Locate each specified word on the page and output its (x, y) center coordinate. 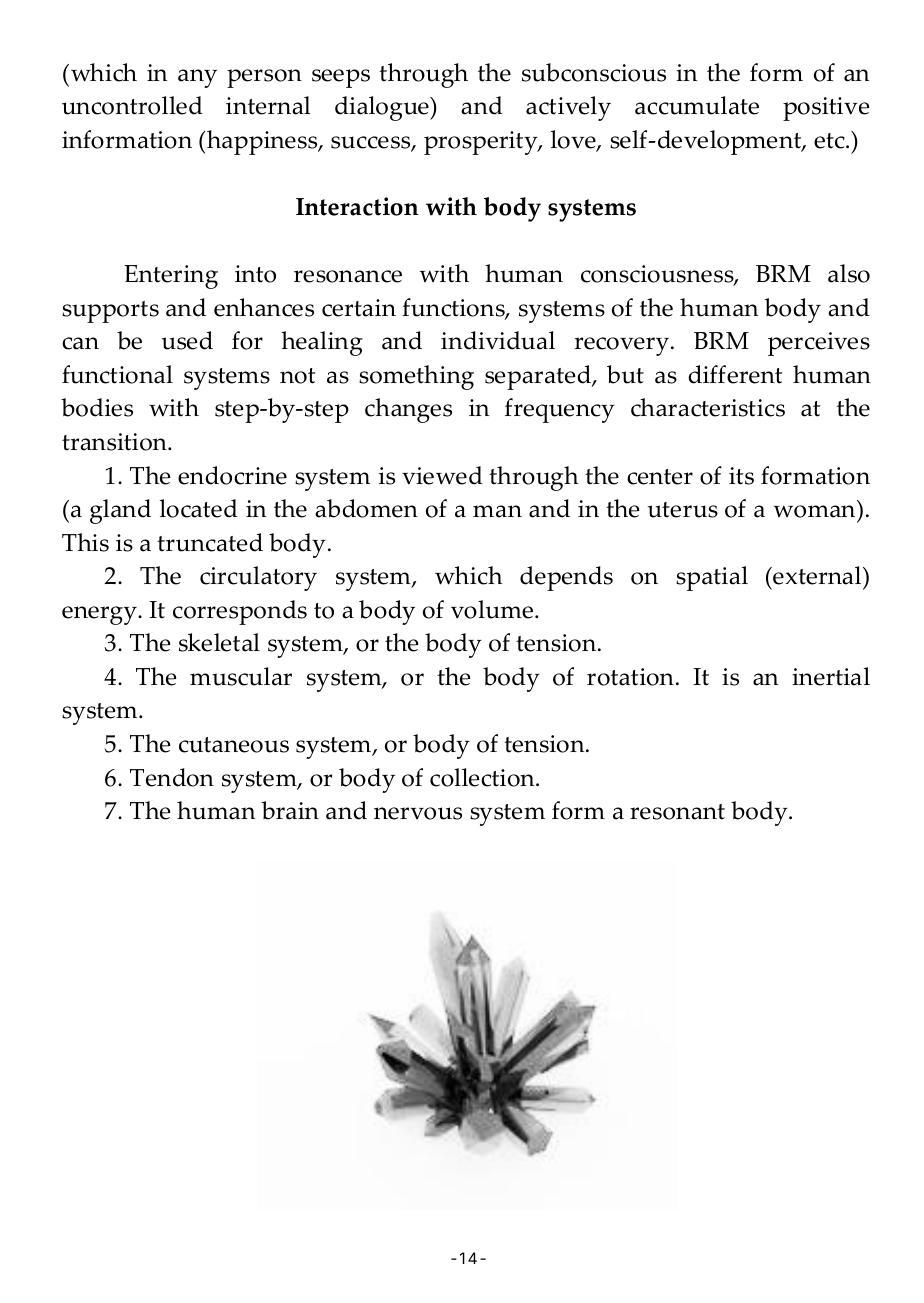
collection (483, 777)
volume (492, 609)
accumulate (697, 105)
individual (498, 340)
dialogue (383, 108)
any (197, 78)
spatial (712, 578)
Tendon (172, 777)
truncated (210, 542)
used (187, 340)
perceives (819, 344)
